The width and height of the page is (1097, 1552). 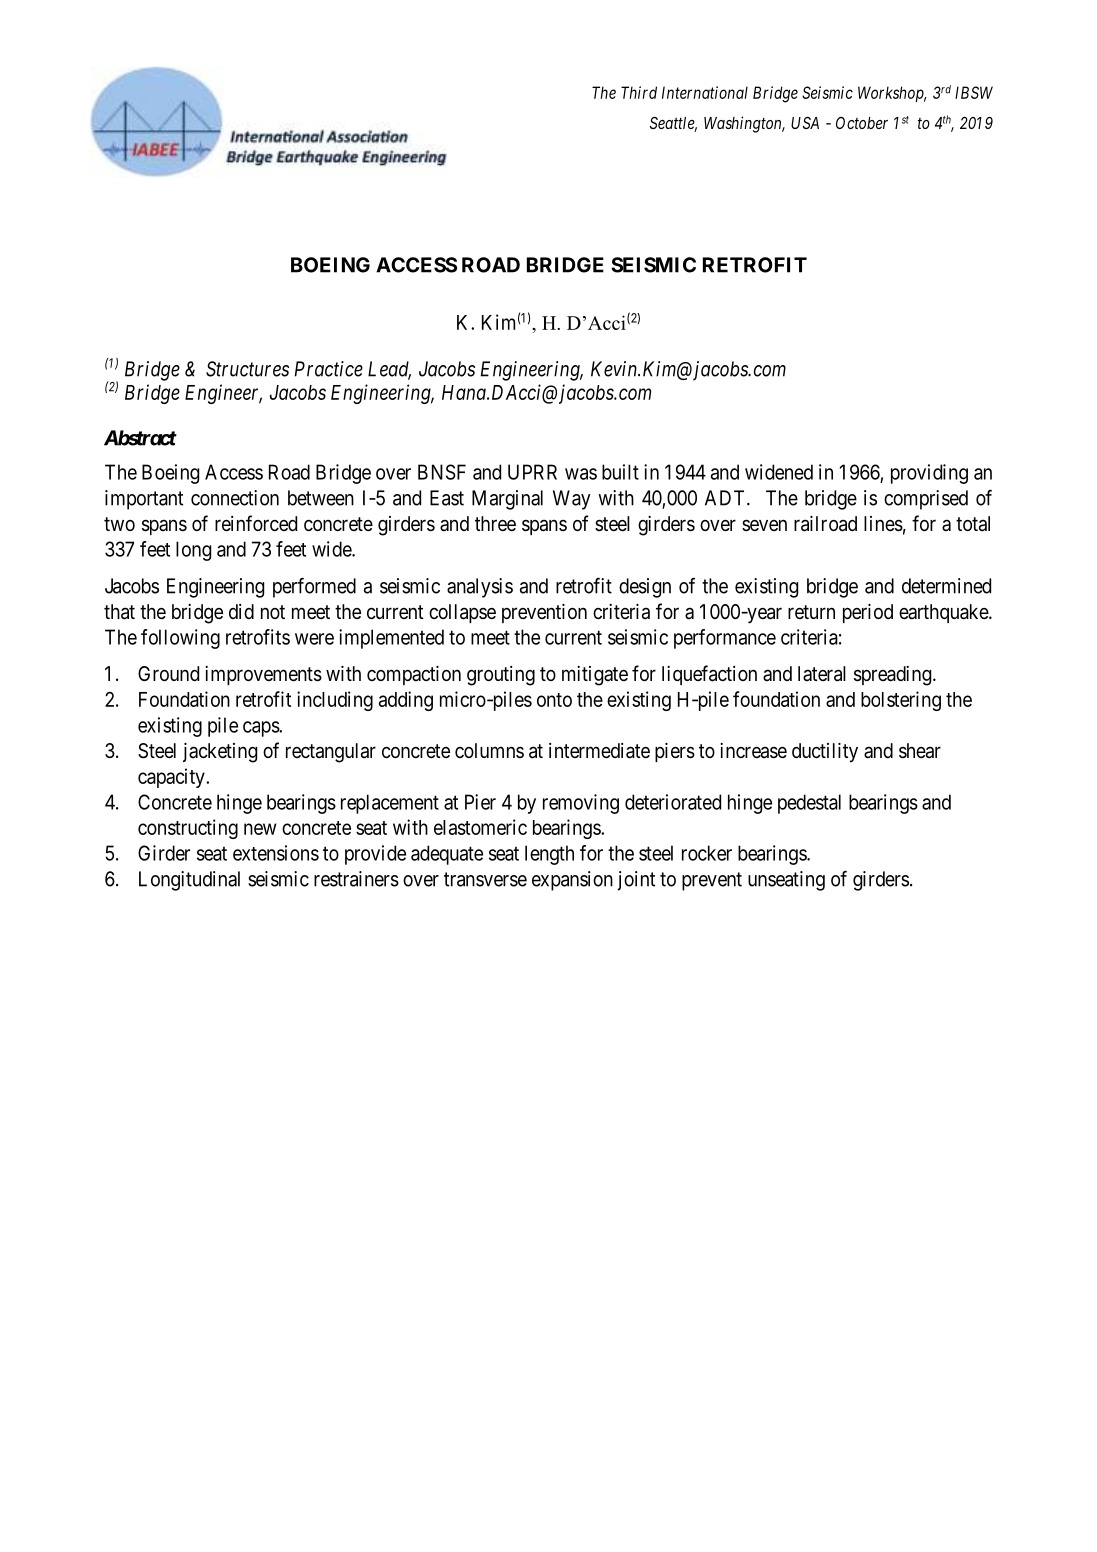 I want to click on providing, so click(x=929, y=474).
